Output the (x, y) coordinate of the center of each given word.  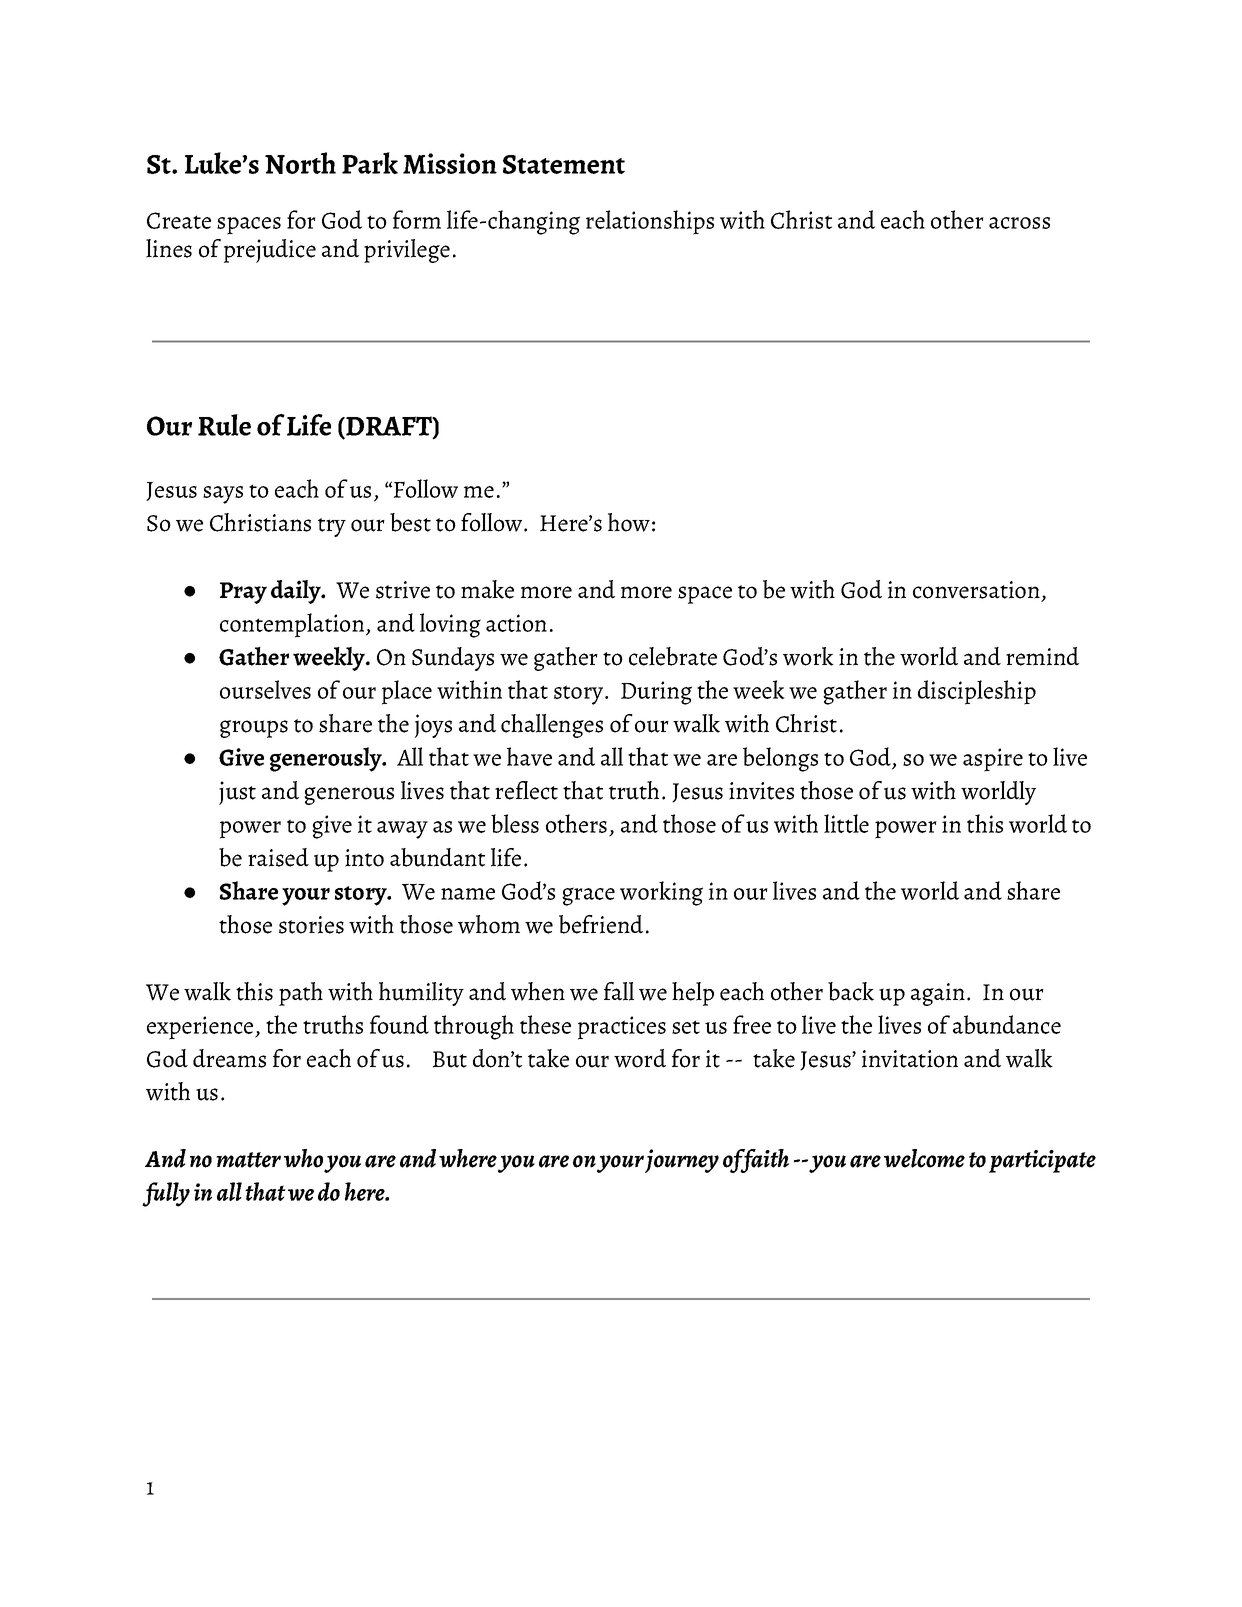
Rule (224, 425)
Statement (564, 164)
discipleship (977, 692)
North (300, 163)
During (656, 693)
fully (166, 1194)
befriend (601, 924)
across (1019, 223)
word (640, 1058)
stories (311, 925)
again (938, 994)
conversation (976, 590)
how (629, 522)
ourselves (265, 689)
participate (1042, 1161)
